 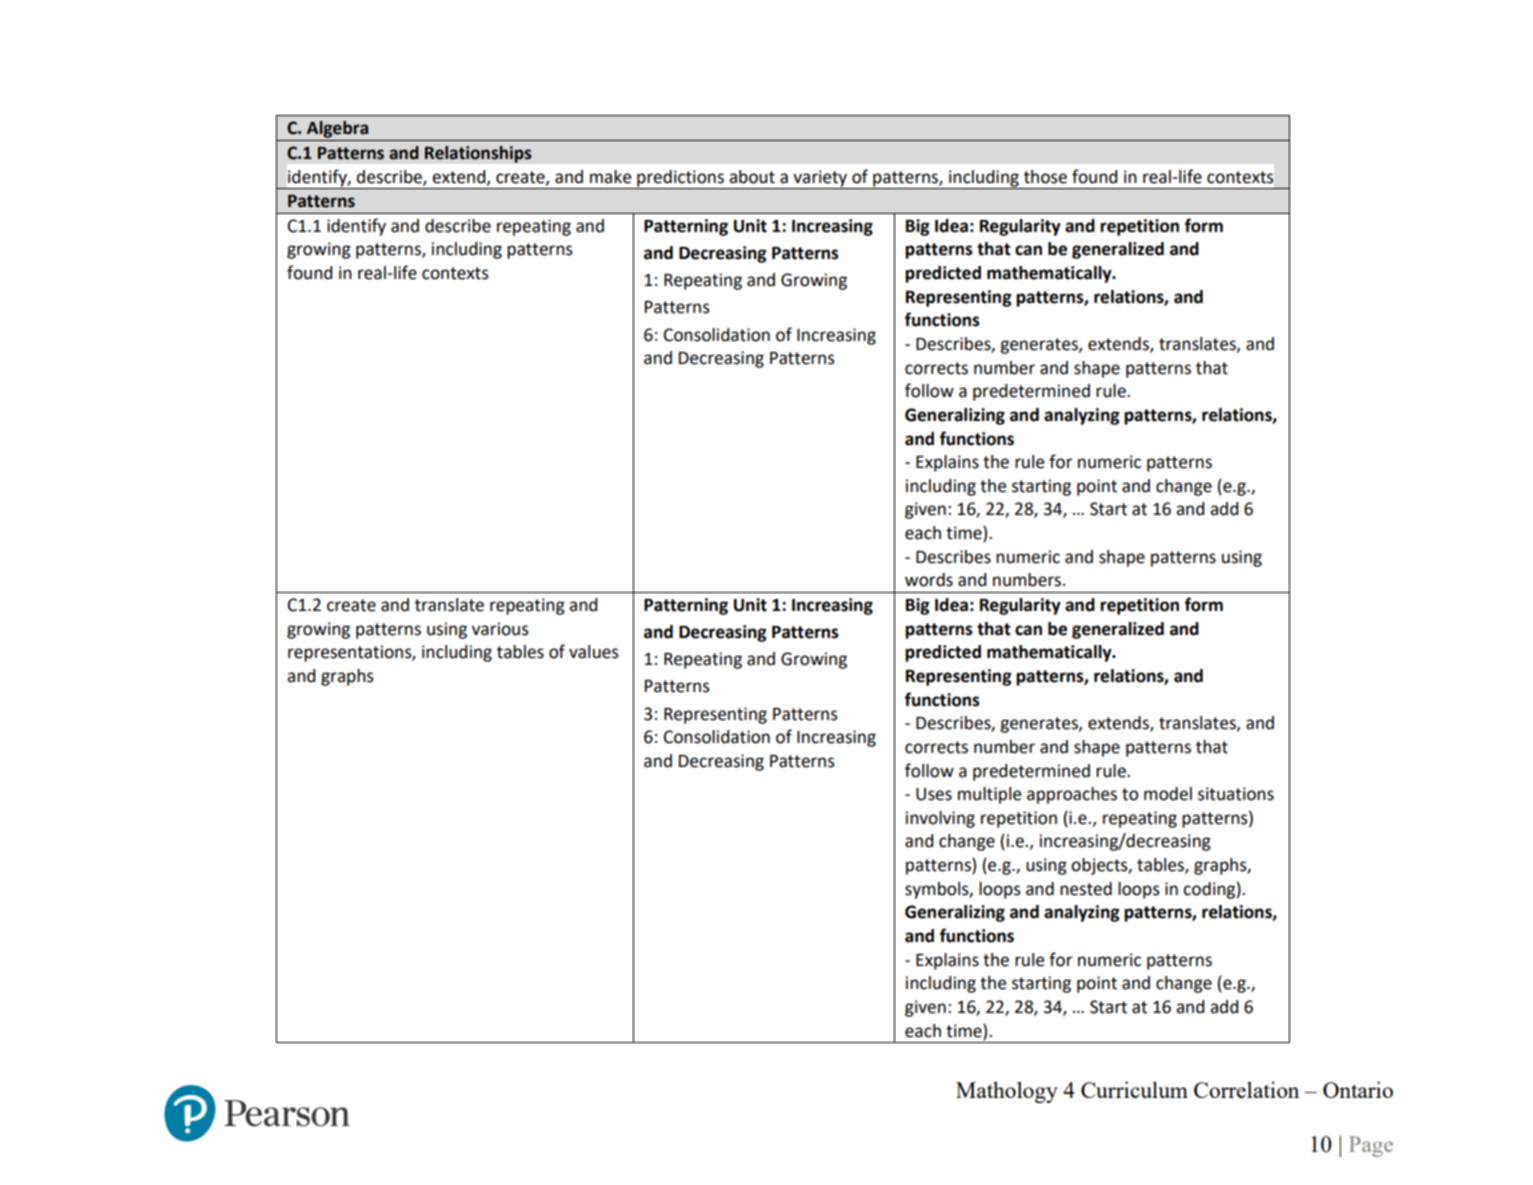 I want to click on situations, so click(x=1236, y=794).
